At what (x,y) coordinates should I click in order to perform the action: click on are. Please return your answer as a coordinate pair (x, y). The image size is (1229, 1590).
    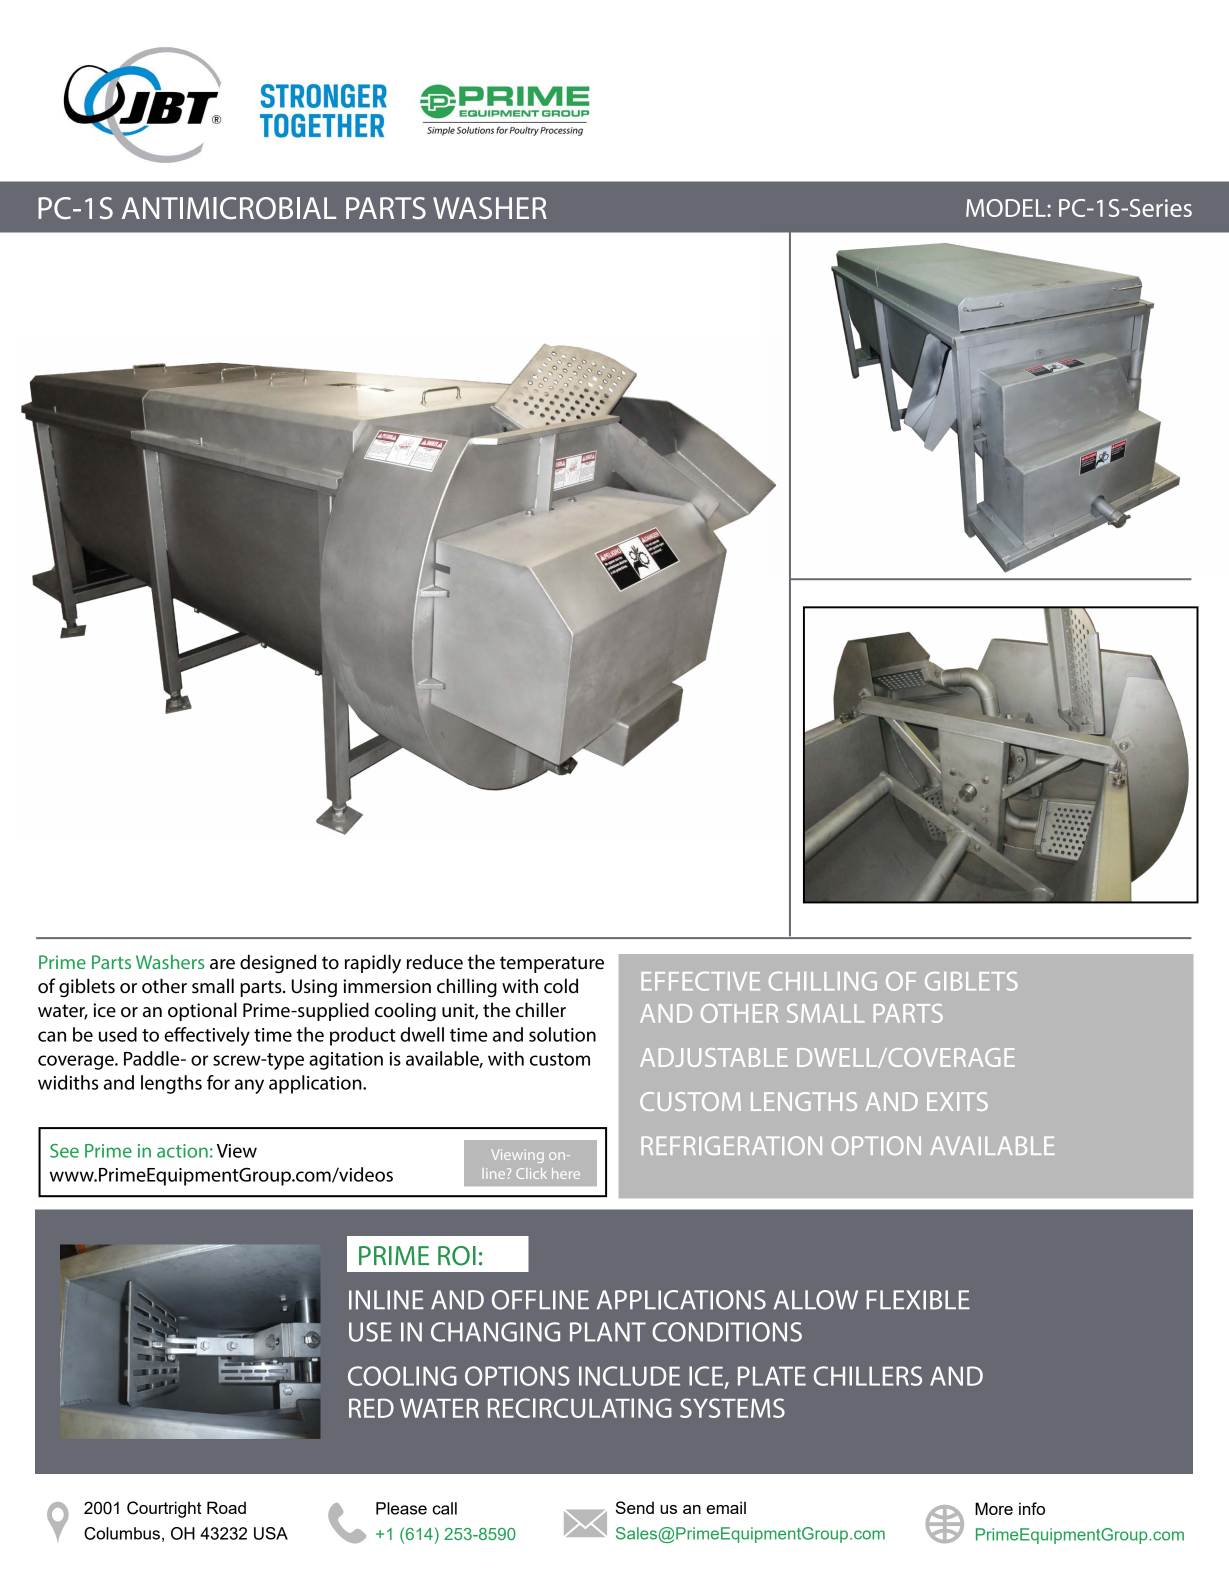
    Looking at the image, I should click on (222, 964).
